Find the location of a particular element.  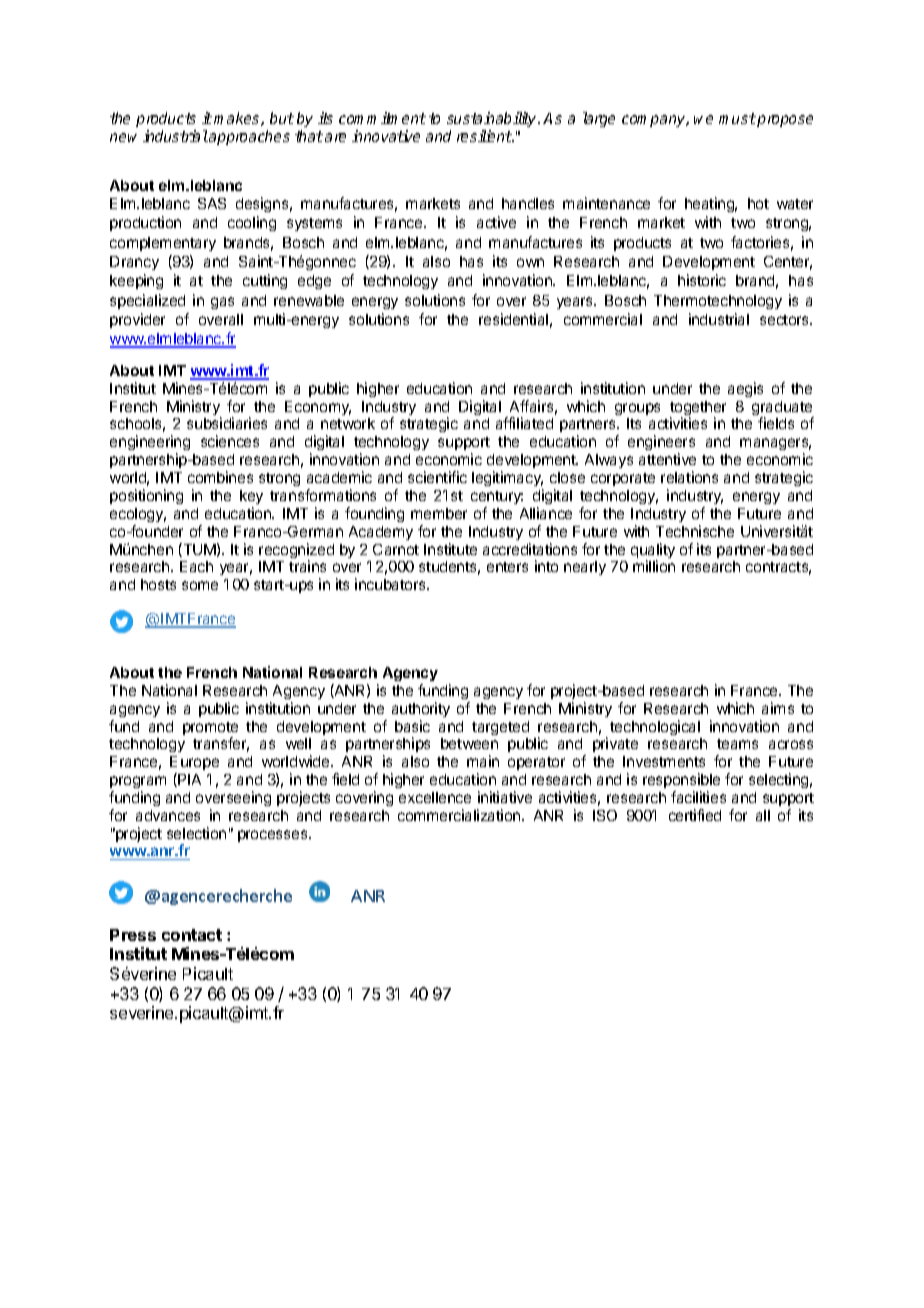

must is located at coordinates (737, 118).
